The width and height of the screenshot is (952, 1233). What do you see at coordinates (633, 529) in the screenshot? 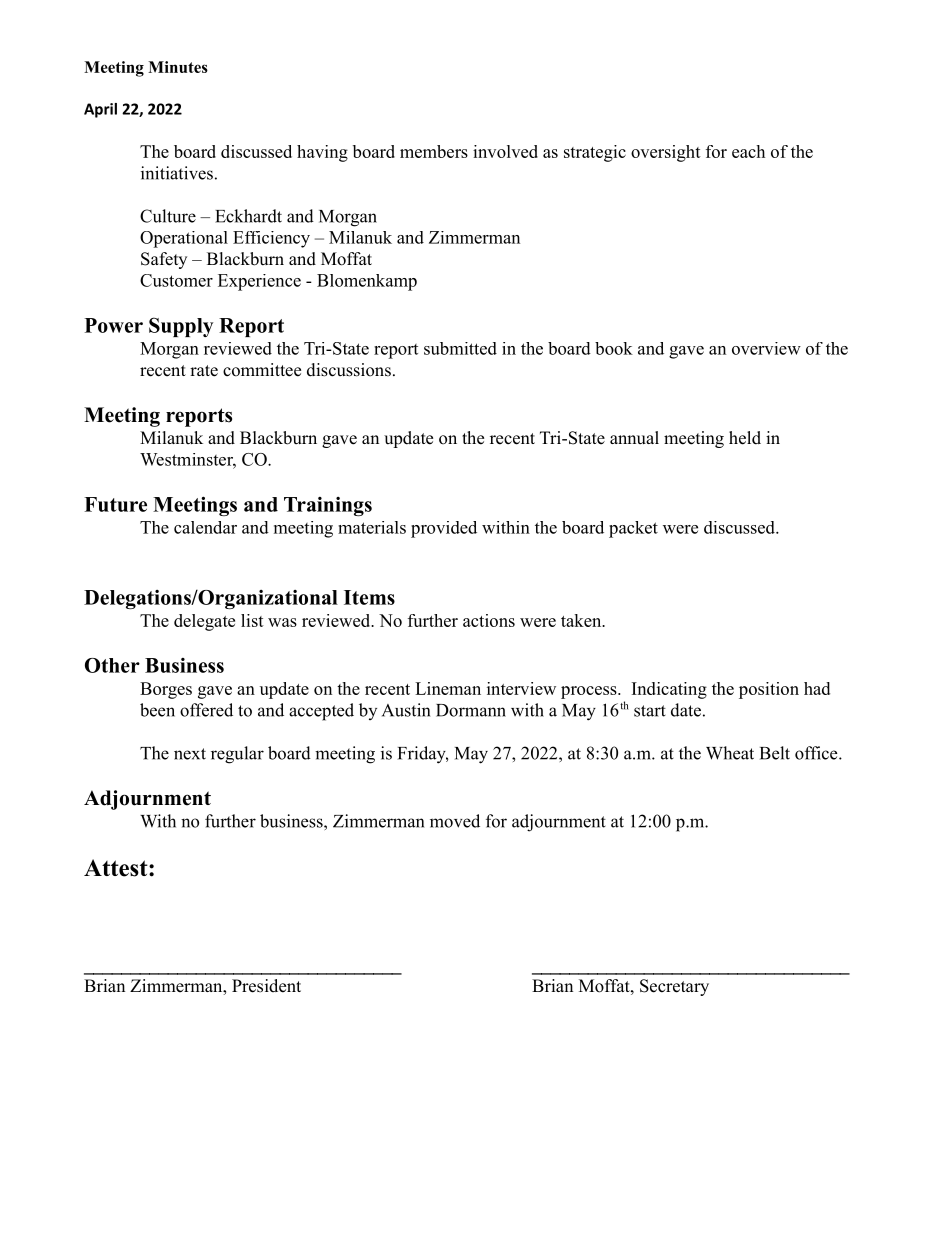
I see `packet` at bounding box center [633, 529].
